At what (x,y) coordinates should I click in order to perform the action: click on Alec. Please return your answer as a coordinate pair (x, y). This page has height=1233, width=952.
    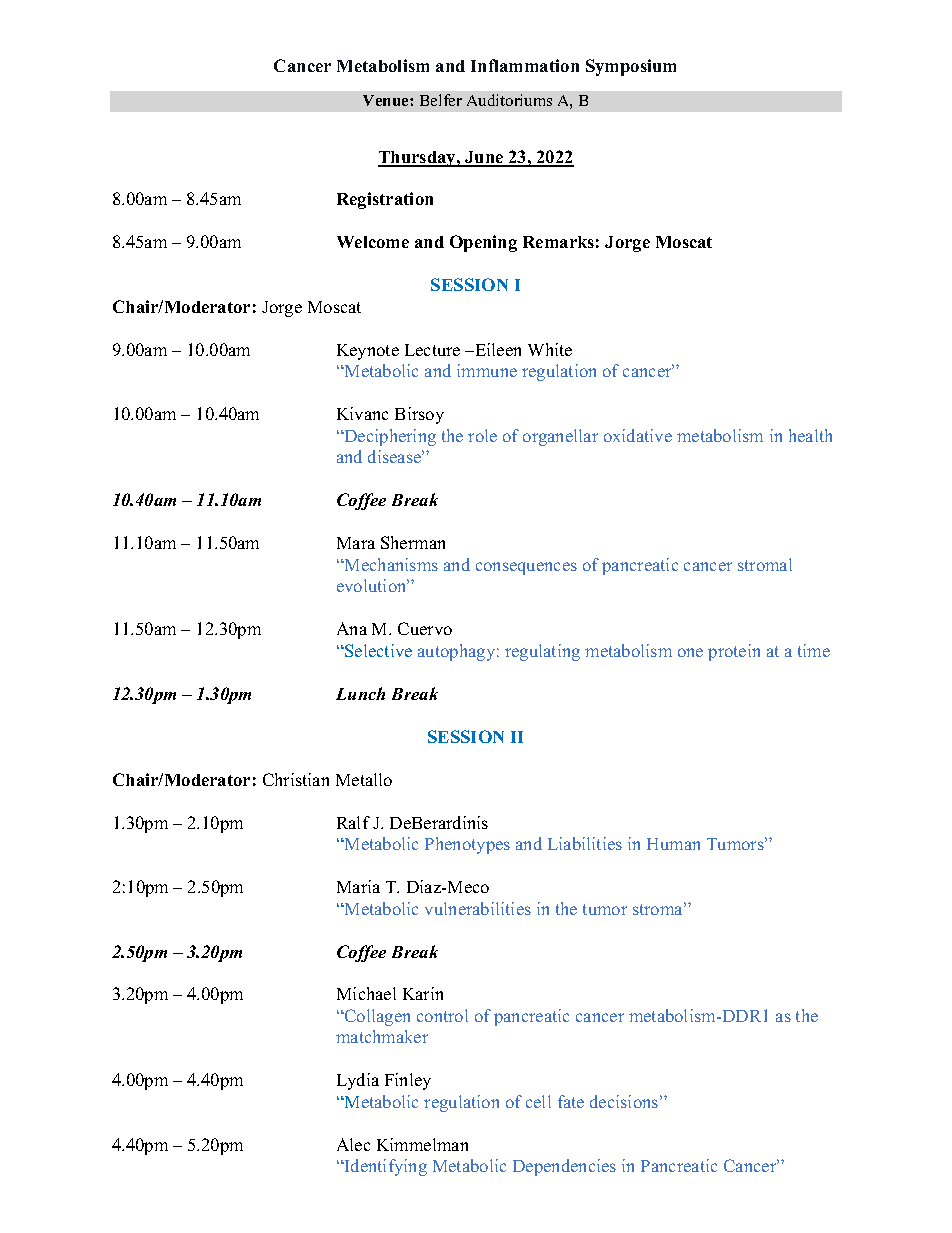
    Looking at the image, I should click on (353, 1144).
